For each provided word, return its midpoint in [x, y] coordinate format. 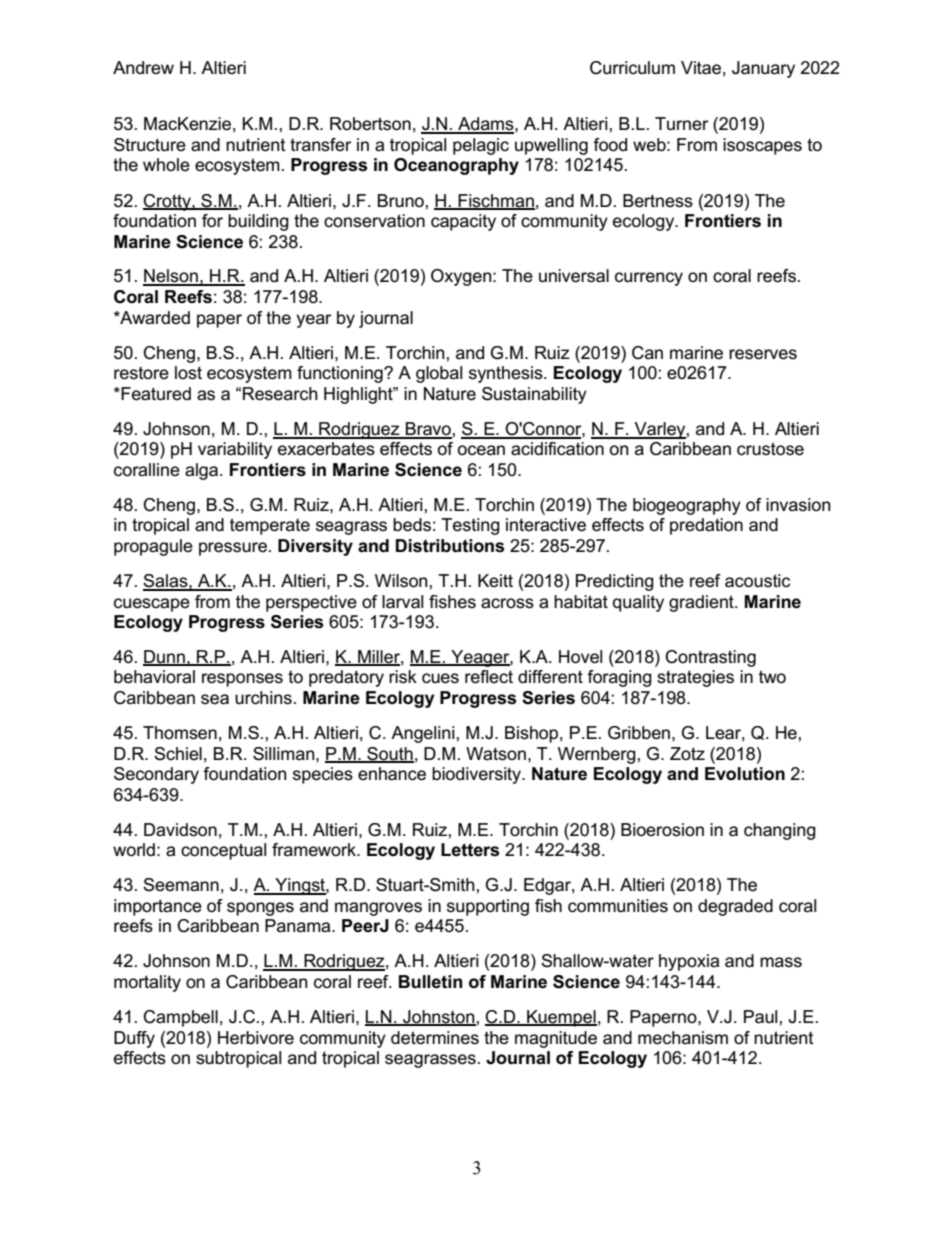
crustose [770, 449]
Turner [681, 124]
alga [203, 471]
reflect [489, 677]
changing [780, 831]
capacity [463, 222]
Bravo [428, 430]
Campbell [180, 1018]
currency [649, 279]
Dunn [165, 657]
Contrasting [710, 658]
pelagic [481, 146]
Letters [470, 850]
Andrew [143, 68]
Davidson [180, 830]
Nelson [171, 277]
